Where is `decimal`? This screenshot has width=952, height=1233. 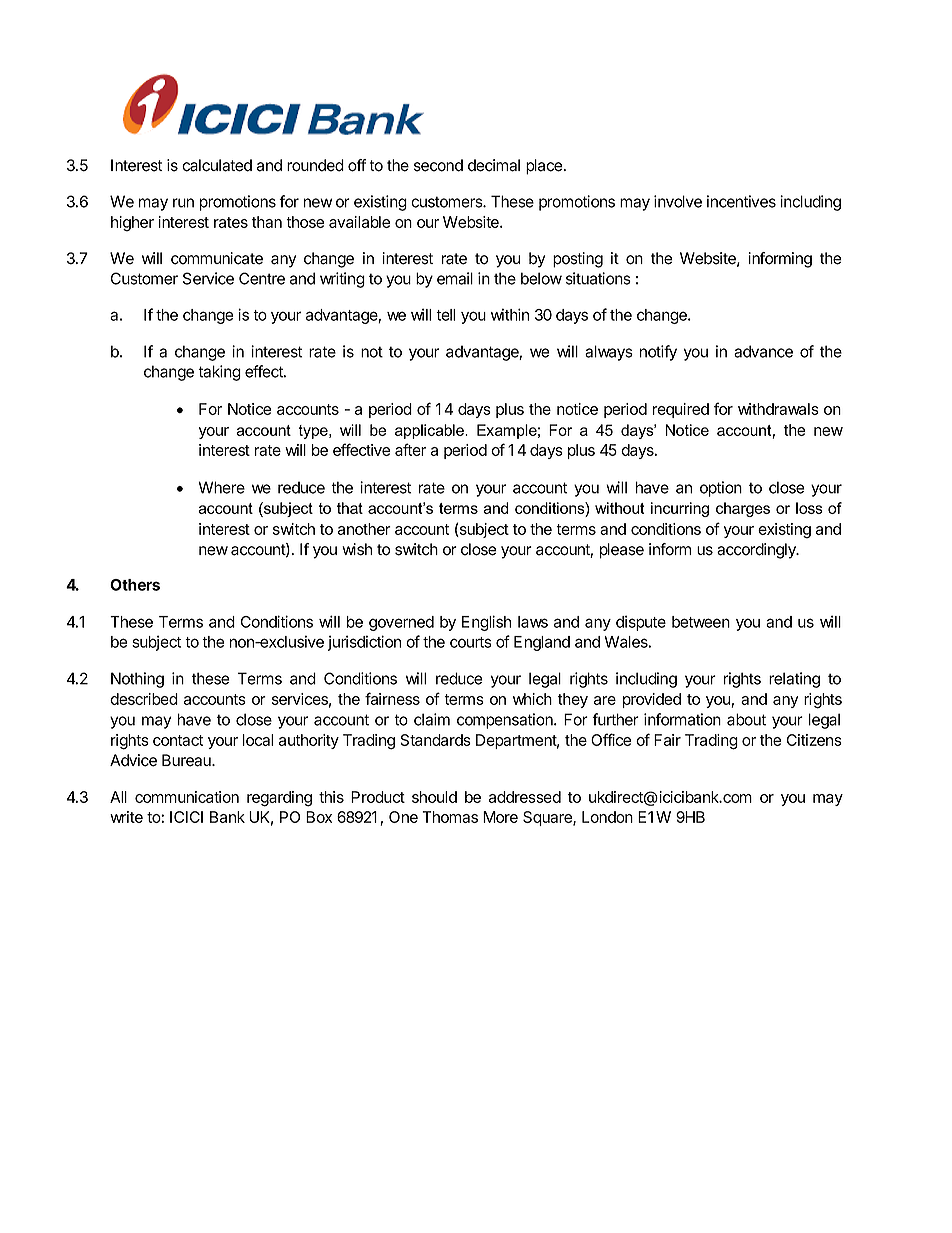 decimal is located at coordinates (494, 165).
